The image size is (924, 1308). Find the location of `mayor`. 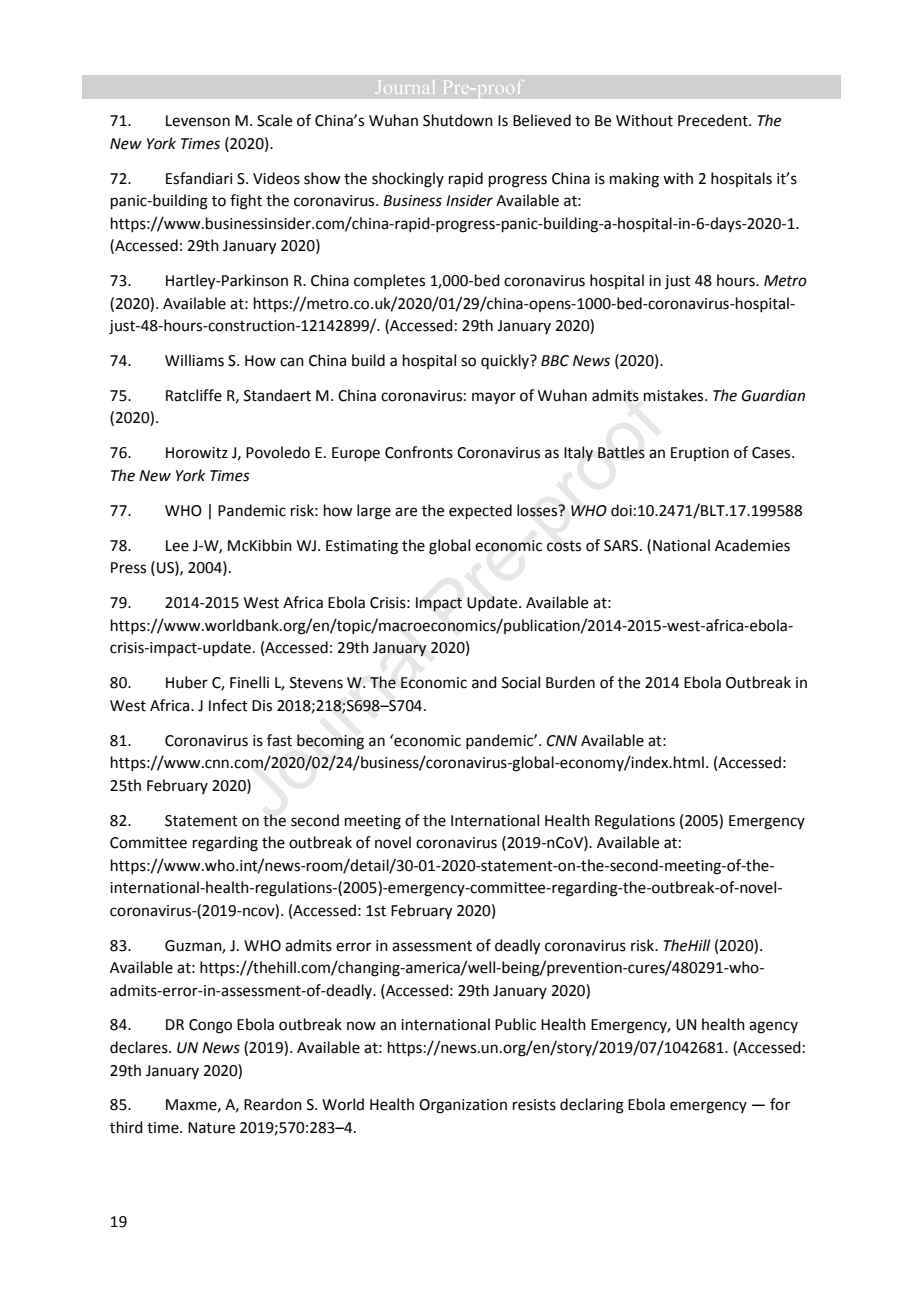

mayor is located at coordinates (494, 398).
